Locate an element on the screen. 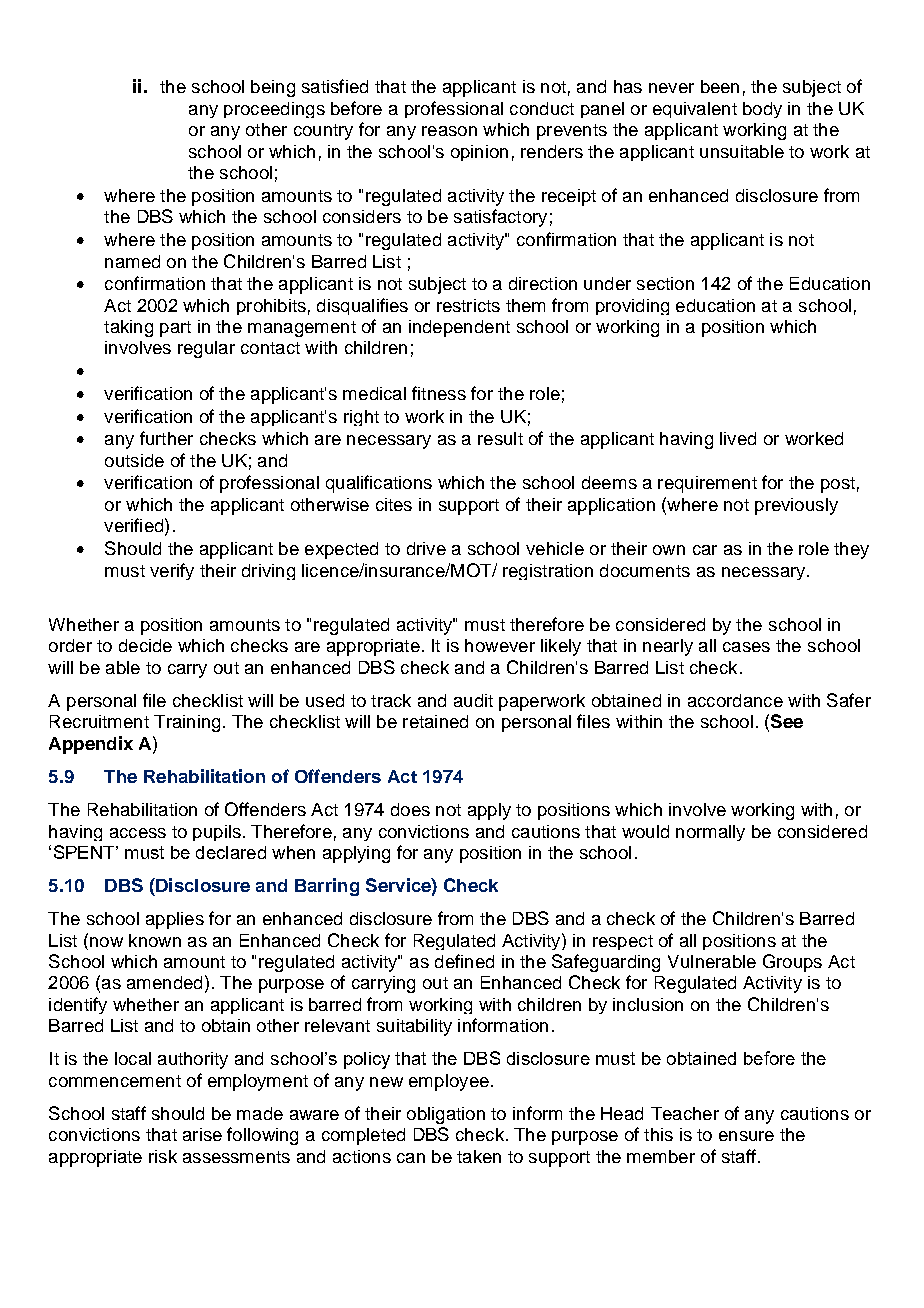 This screenshot has width=924, height=1308. cases is located at coordinates (746, 647).
